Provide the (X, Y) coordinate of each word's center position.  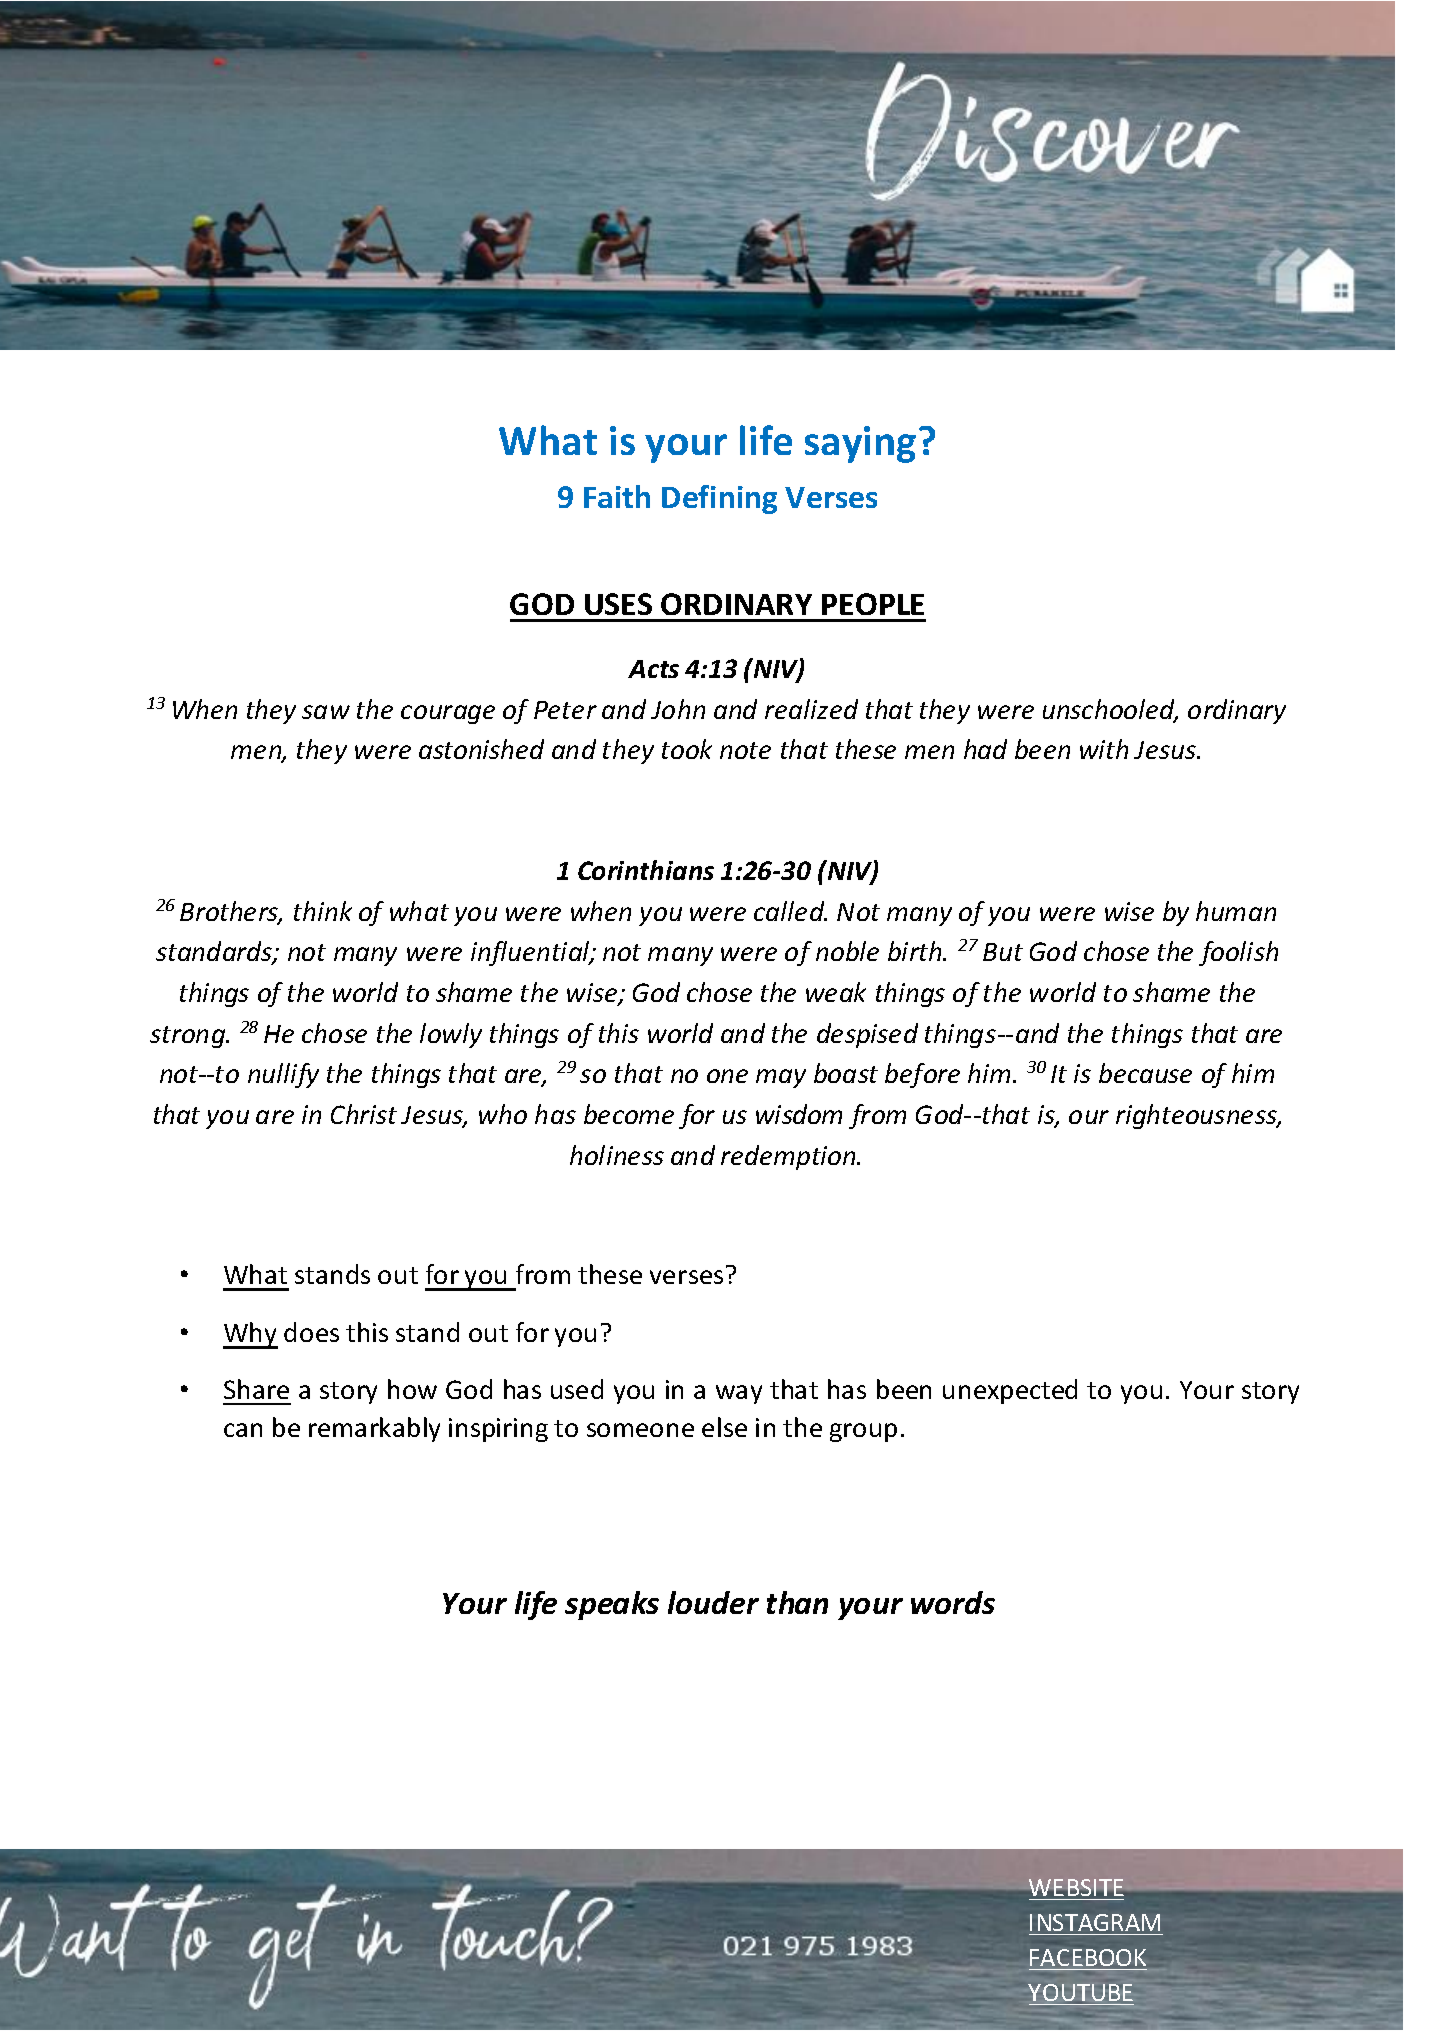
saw (326, 712)
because (1145, 1073)
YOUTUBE (1081, 1994)
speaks (612, 1605)
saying (860, 444)
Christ (364, 1114)
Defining (719, 499)
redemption (789, 1157)
